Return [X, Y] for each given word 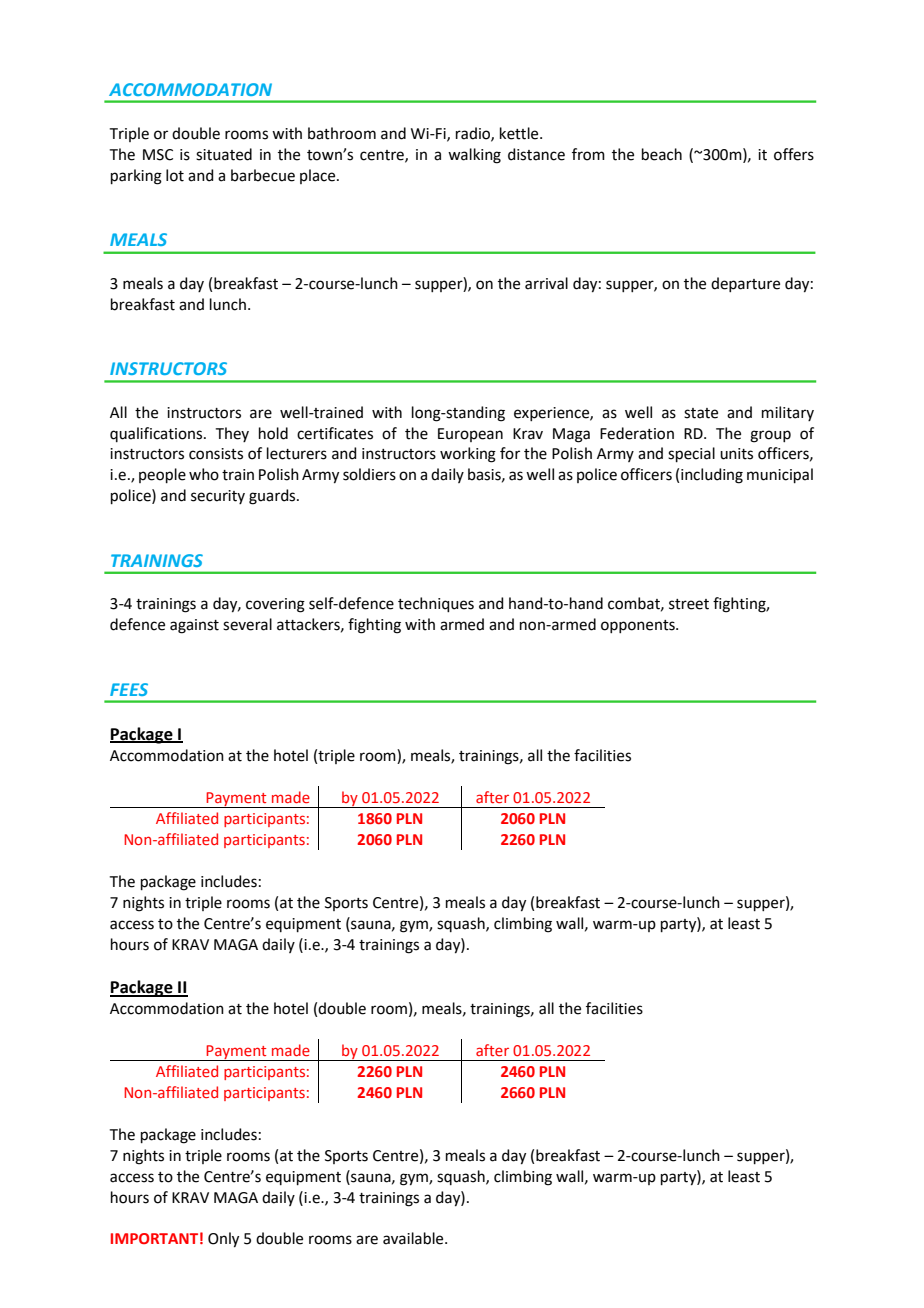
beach [662, 154]
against [194, 626]
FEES [129, 689]
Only [223, 1240]
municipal [780, 475]
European [470, 435]
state [701, 413]
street [689, 604]
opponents [639, 626]
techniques [436, 604]
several [247, 624]
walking [474, 156]
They [232, 434]
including [712, 476]
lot [175, 175]
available [414, 1238]
